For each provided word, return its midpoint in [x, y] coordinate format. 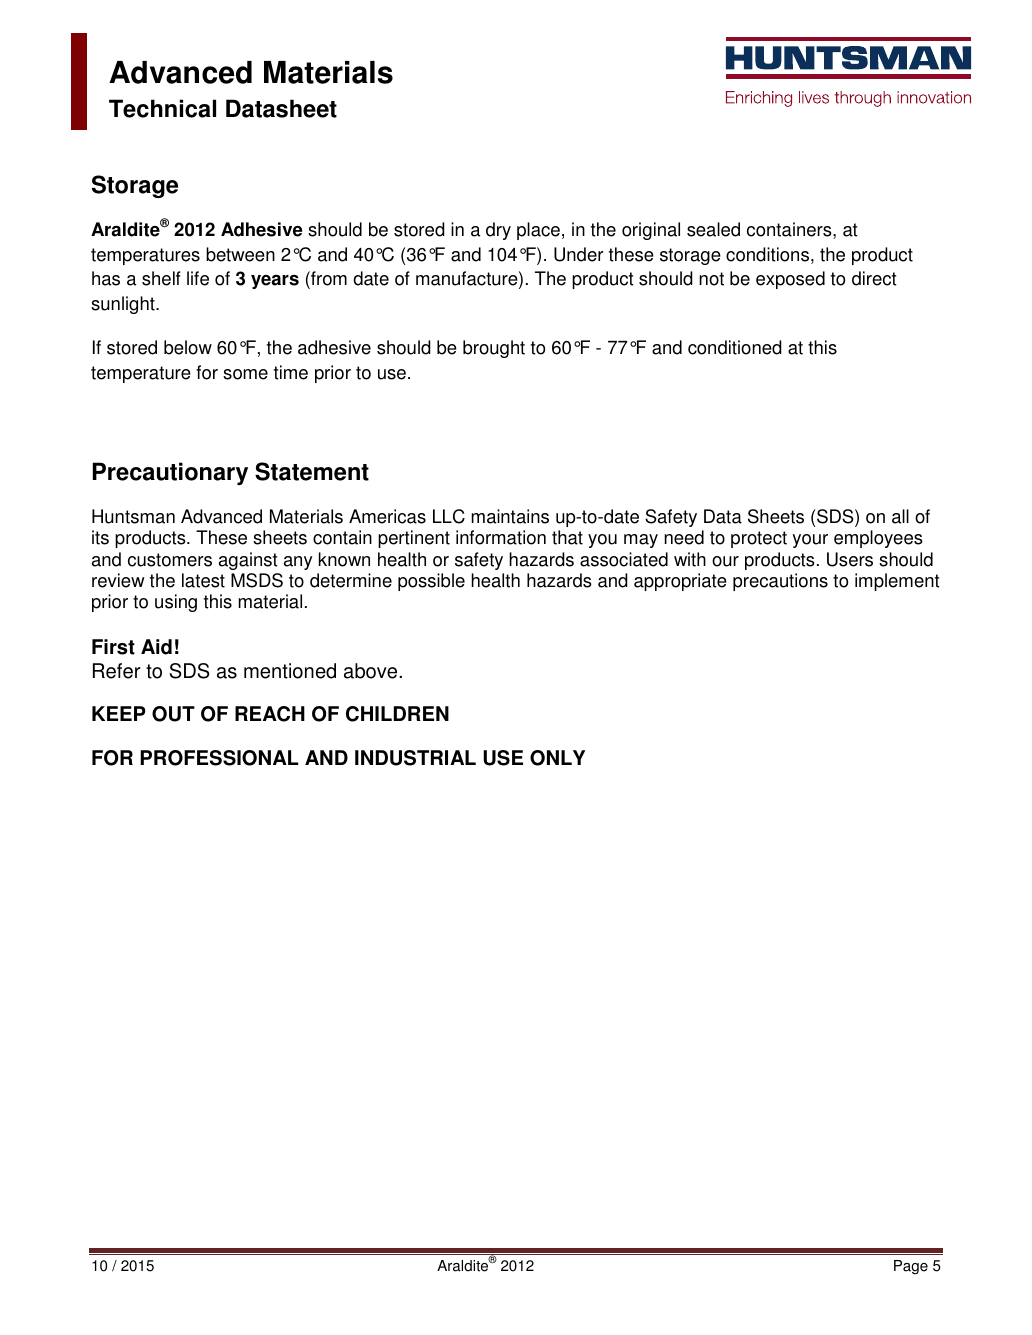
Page [911, 1267]
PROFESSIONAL [219, 758]
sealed [713, 229]
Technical [162, 108]
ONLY [557, 758]
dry [498, 231]
